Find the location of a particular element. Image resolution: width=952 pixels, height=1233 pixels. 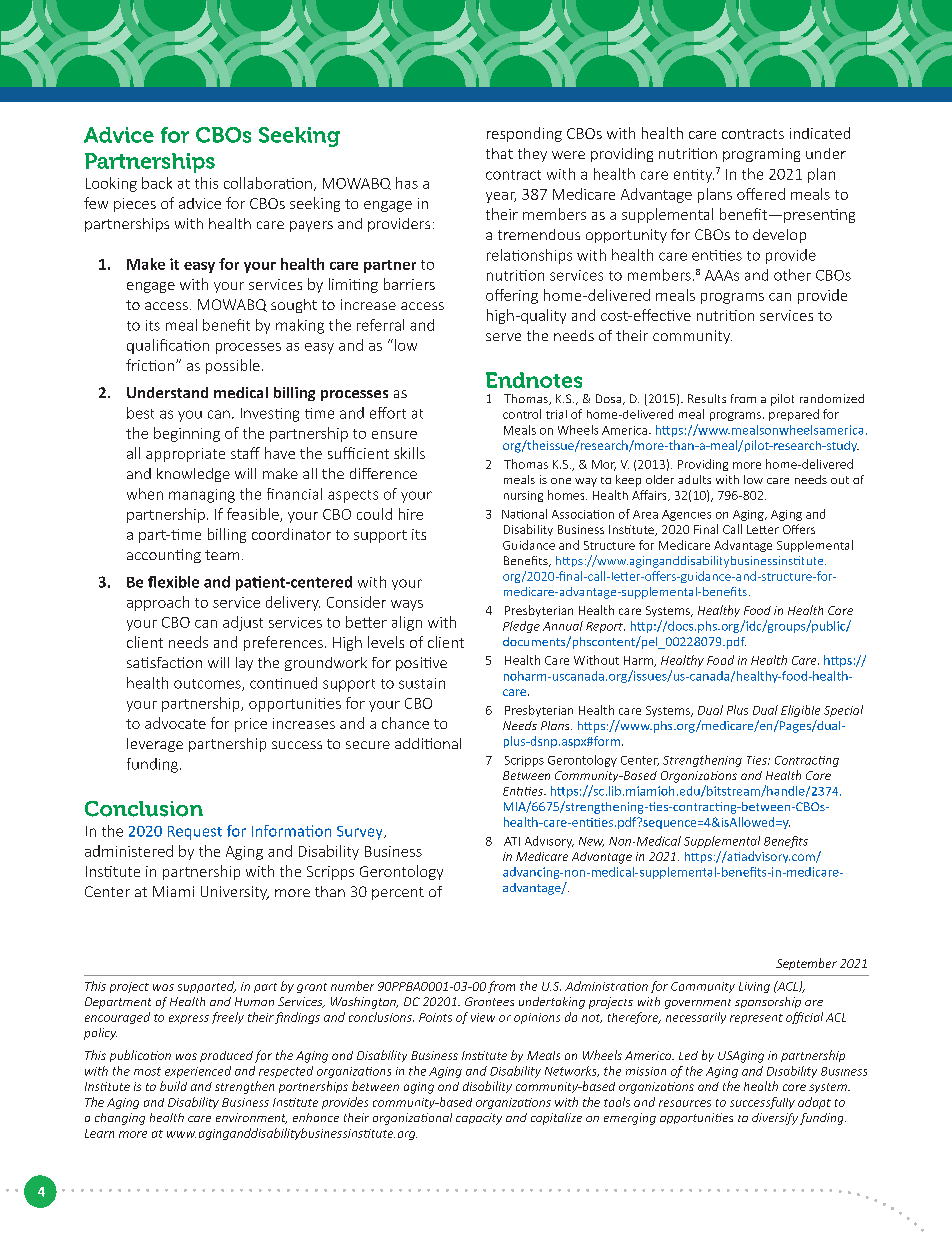

Request is located at coordinates (195, 833).
